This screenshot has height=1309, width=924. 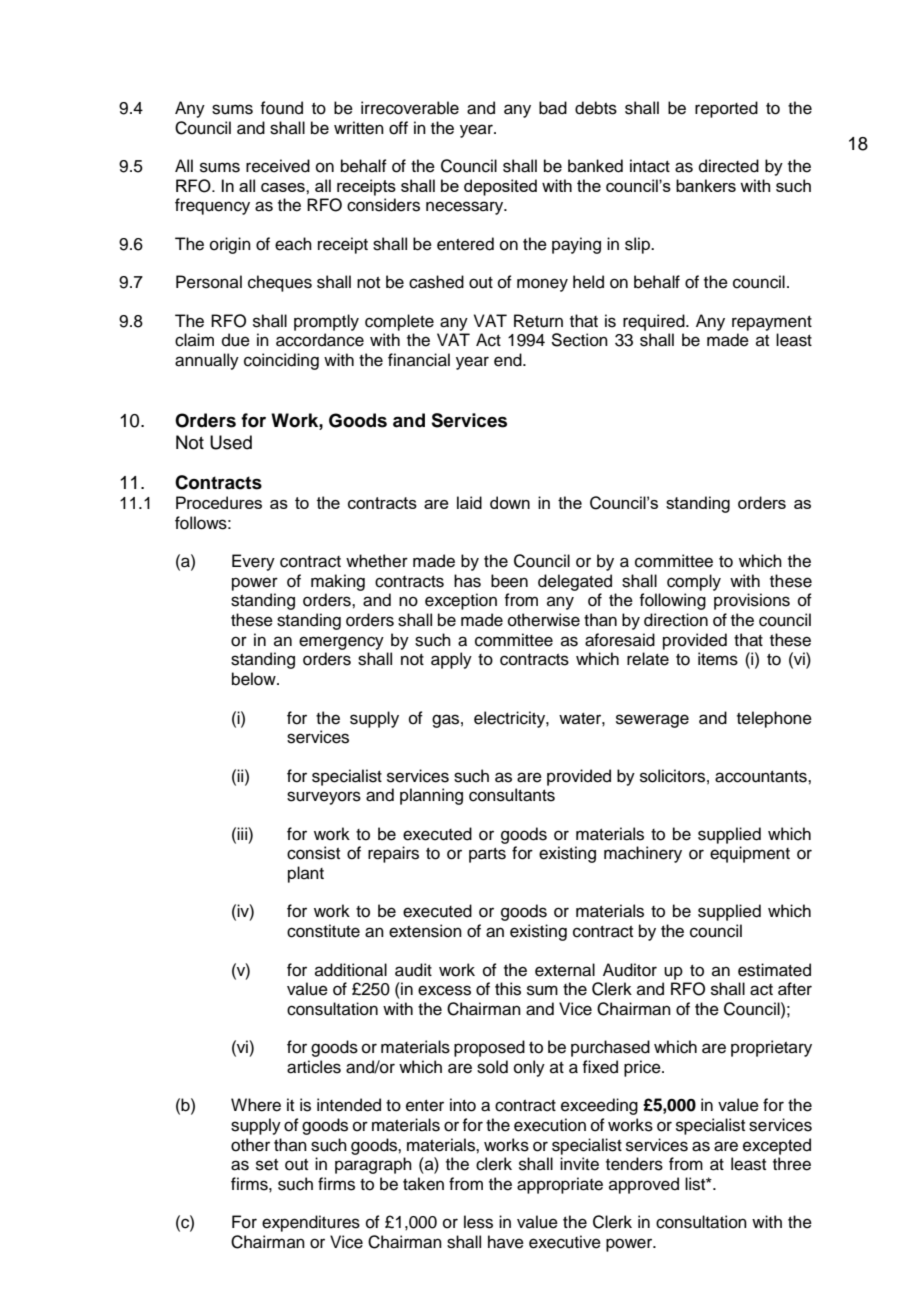 What do you see at coordinates (718, 659) in the screenshot?
I see `items` at bounding box center [718, 659].
